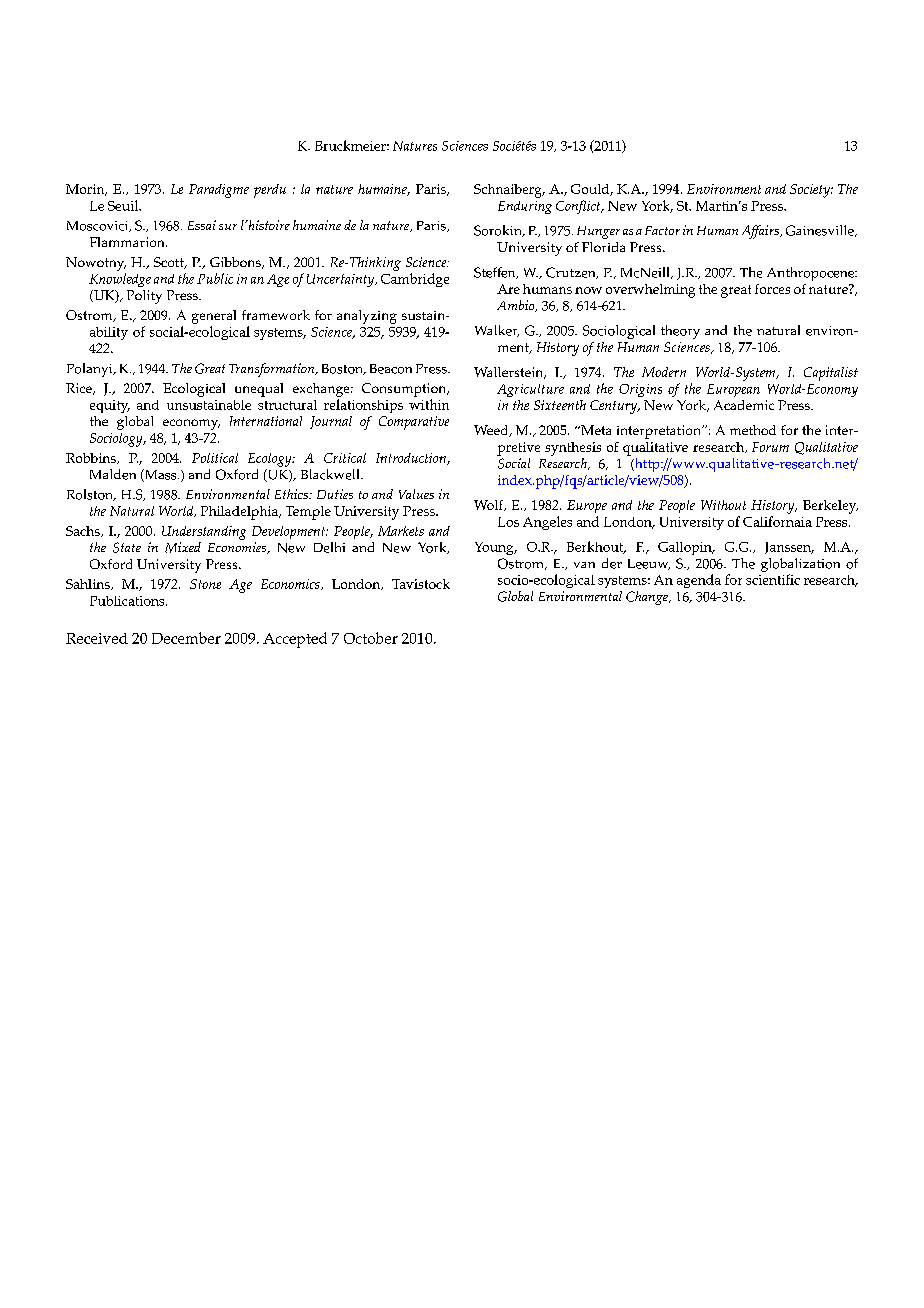 This image has height=1308, width=924. I want to click on Factor, so click(662, 230).
